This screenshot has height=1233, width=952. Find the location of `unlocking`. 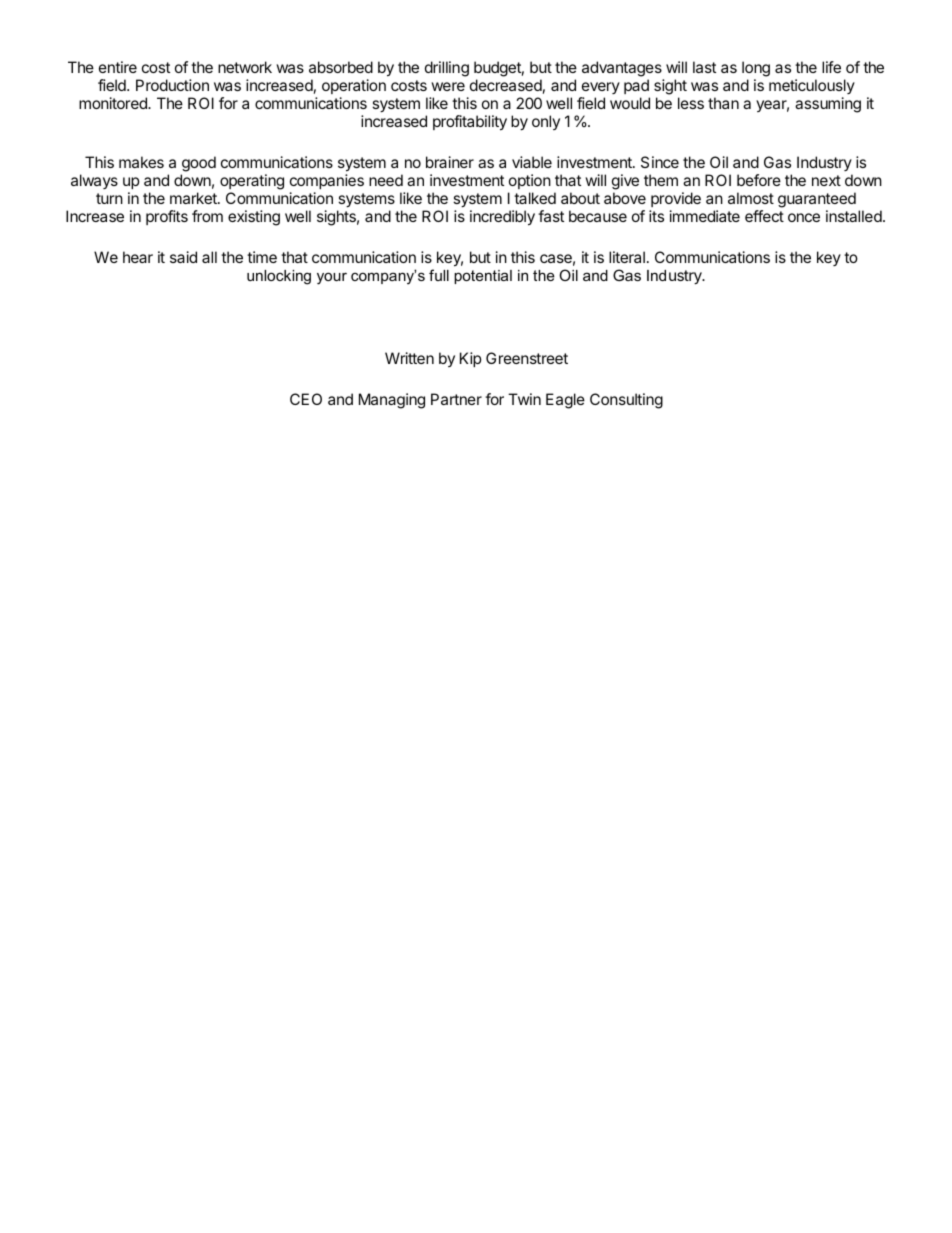

unlocking is located at coordinates (279, 277).
